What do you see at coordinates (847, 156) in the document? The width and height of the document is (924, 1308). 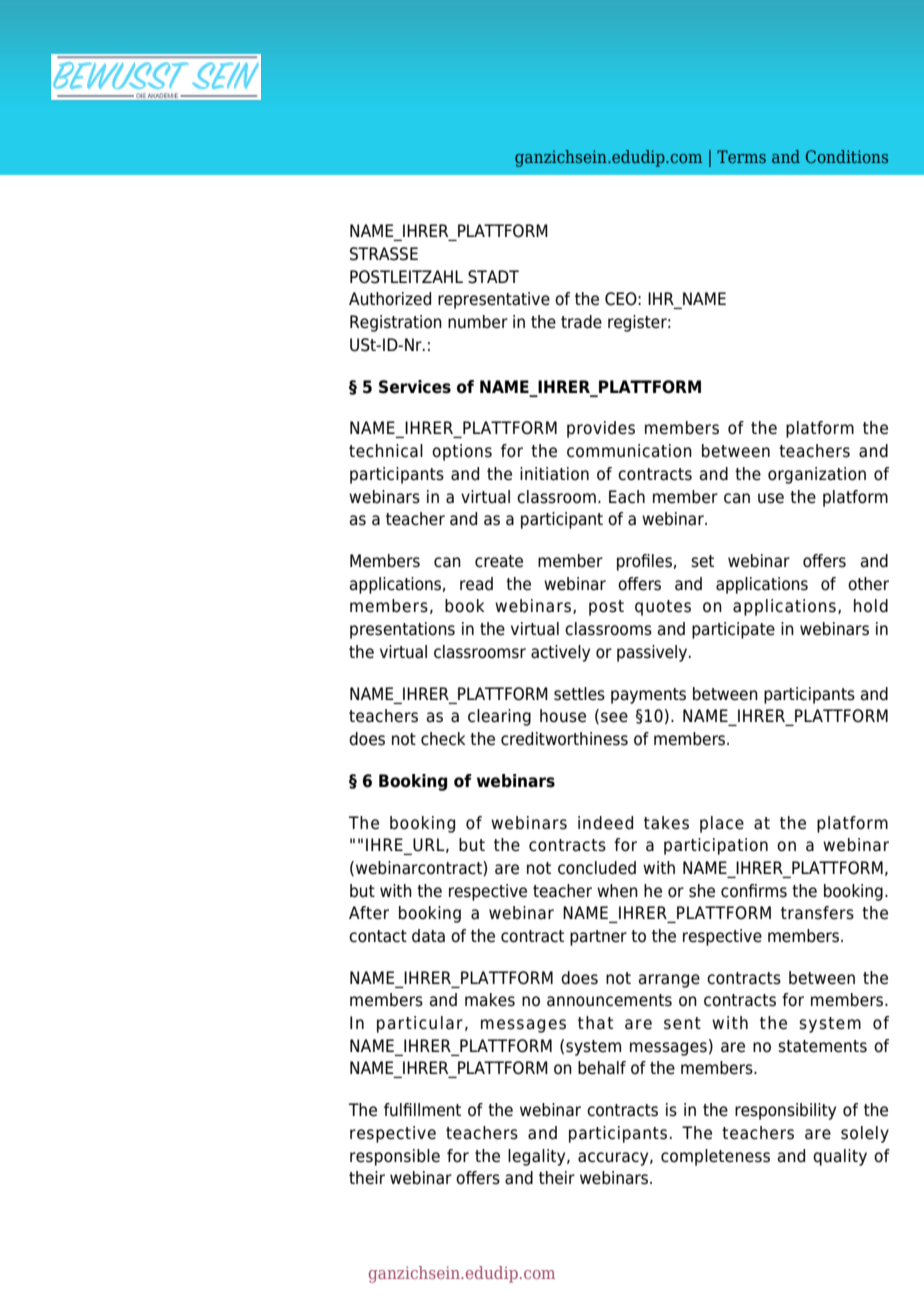 I see `Conditions` at bounding box center [847, 156].
